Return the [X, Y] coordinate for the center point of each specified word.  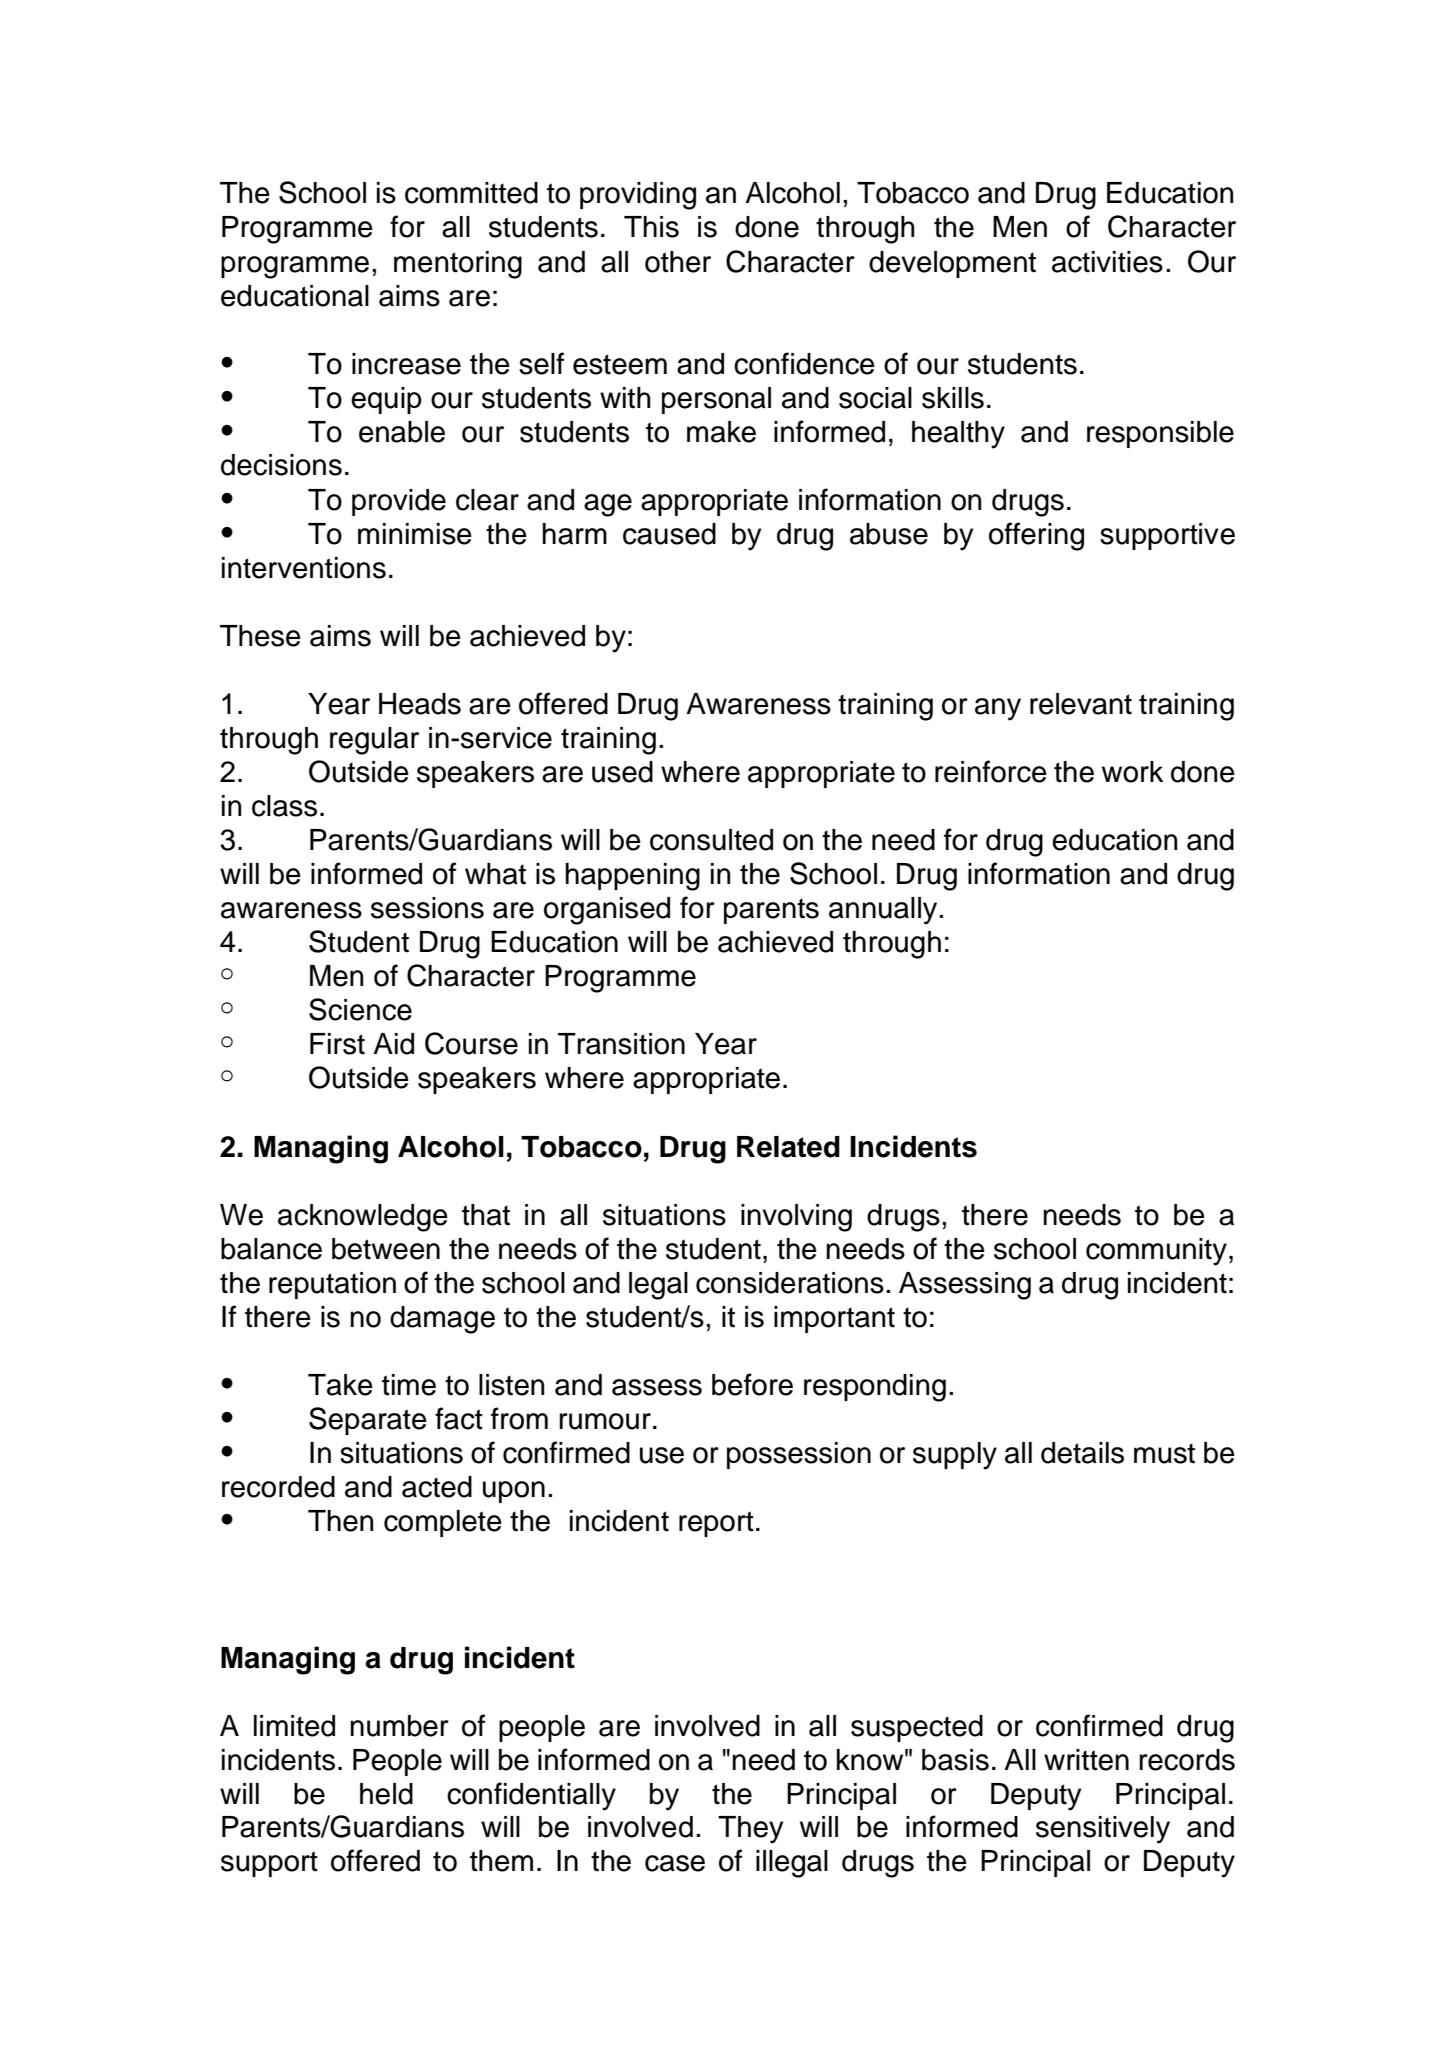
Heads [420, 704]
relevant [1081, 704]
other [678, 262]
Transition [621, 1044]
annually [884, 911]
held [386, 1794]
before [752, 1384]
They [750, 1830]
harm [574, 534]
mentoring [458, 265]
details [1082, 1453]
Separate [368, 1421]
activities [1107, 262]
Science [360, 1009]
